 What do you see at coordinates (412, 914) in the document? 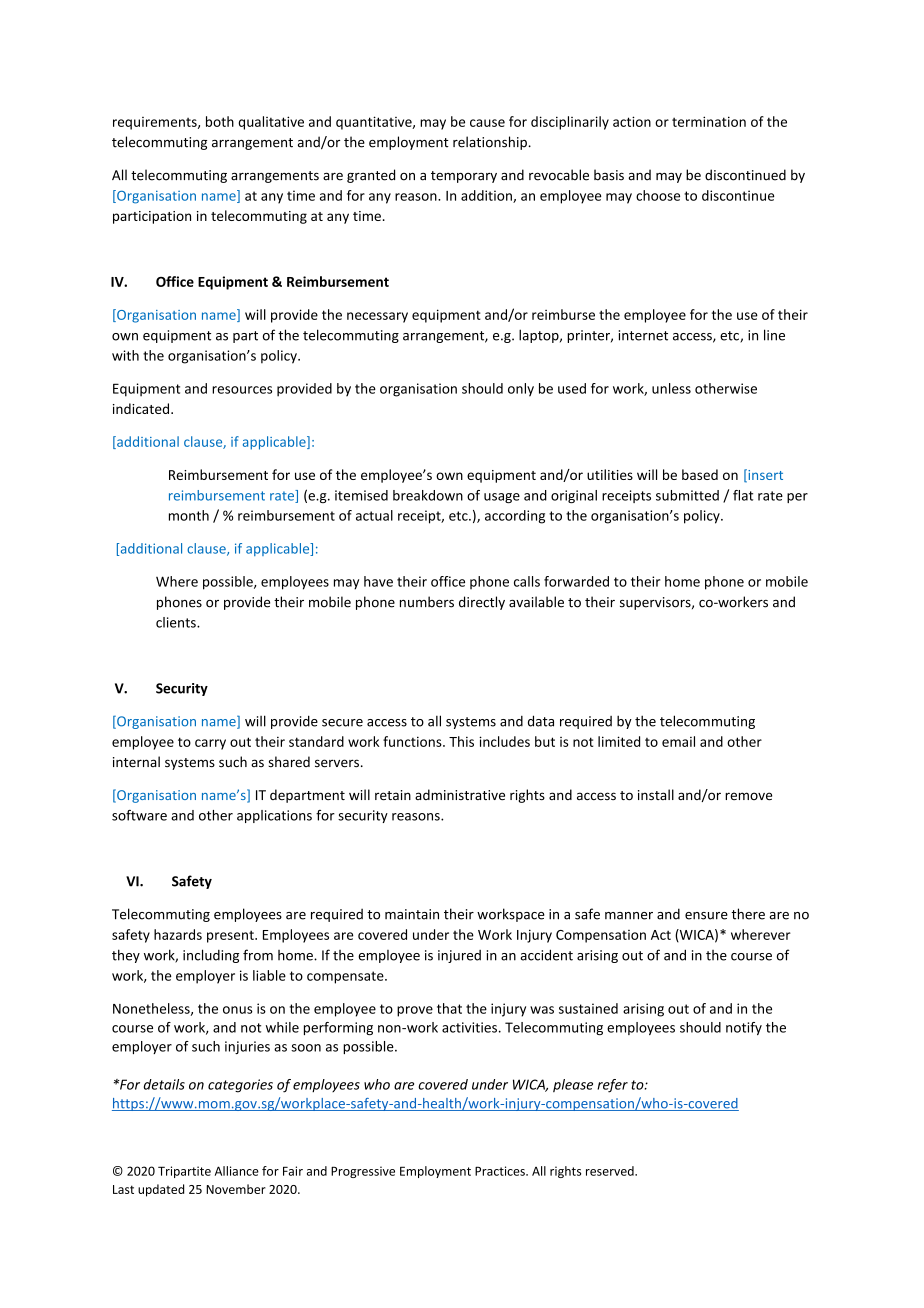
I see `maintain` at bounding box center [412, 914].
